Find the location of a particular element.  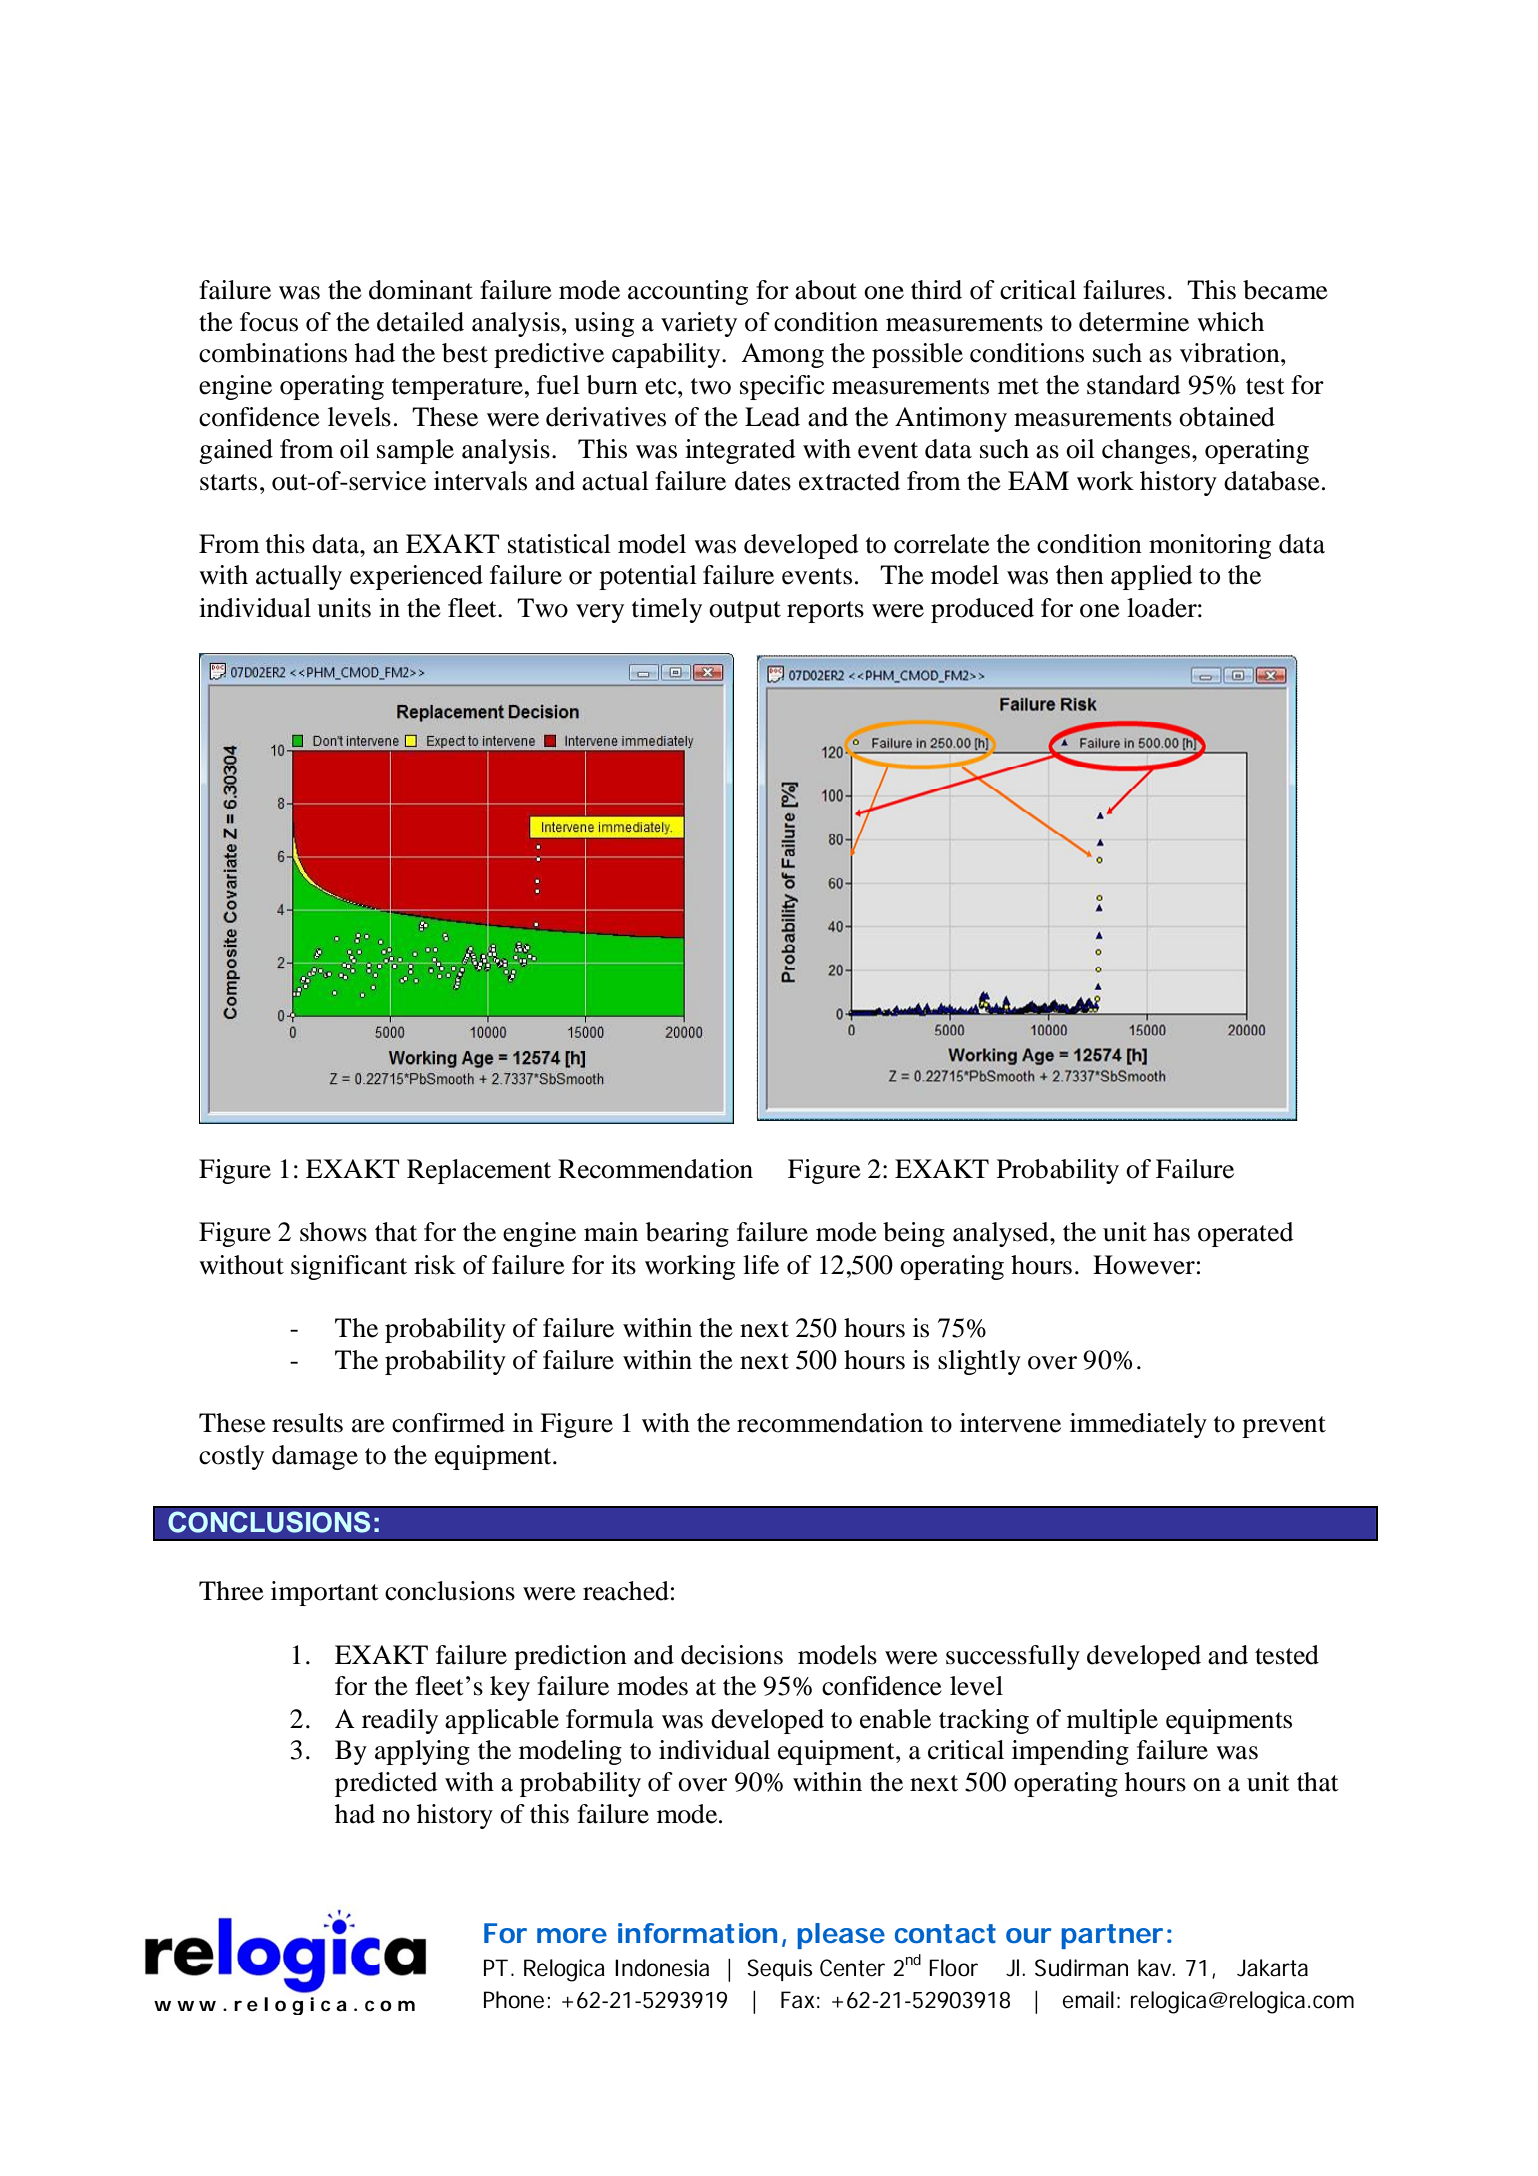

Among is located at coordinates (782, 355).
